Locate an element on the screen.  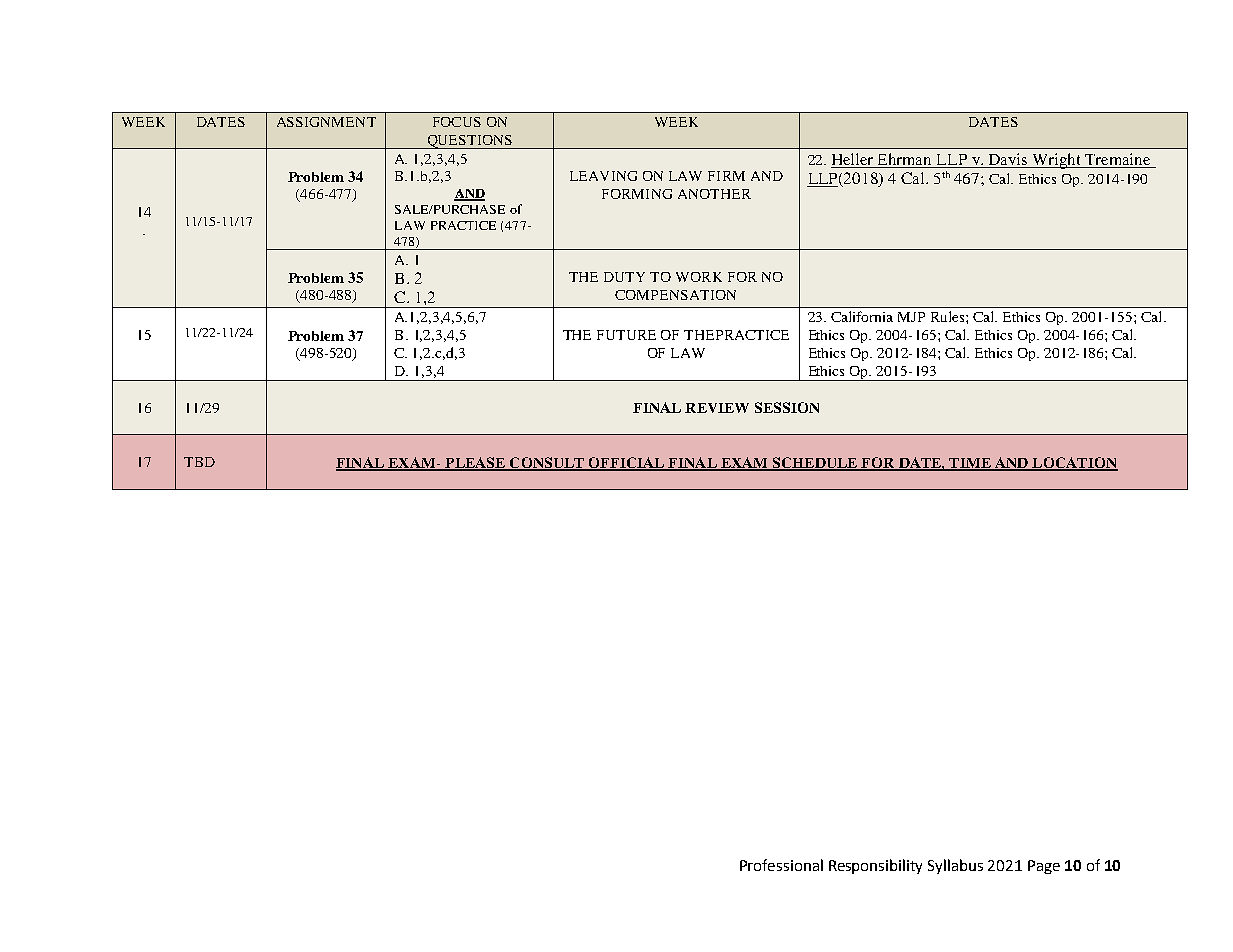
Rules is located at coordinates (949, 316).
